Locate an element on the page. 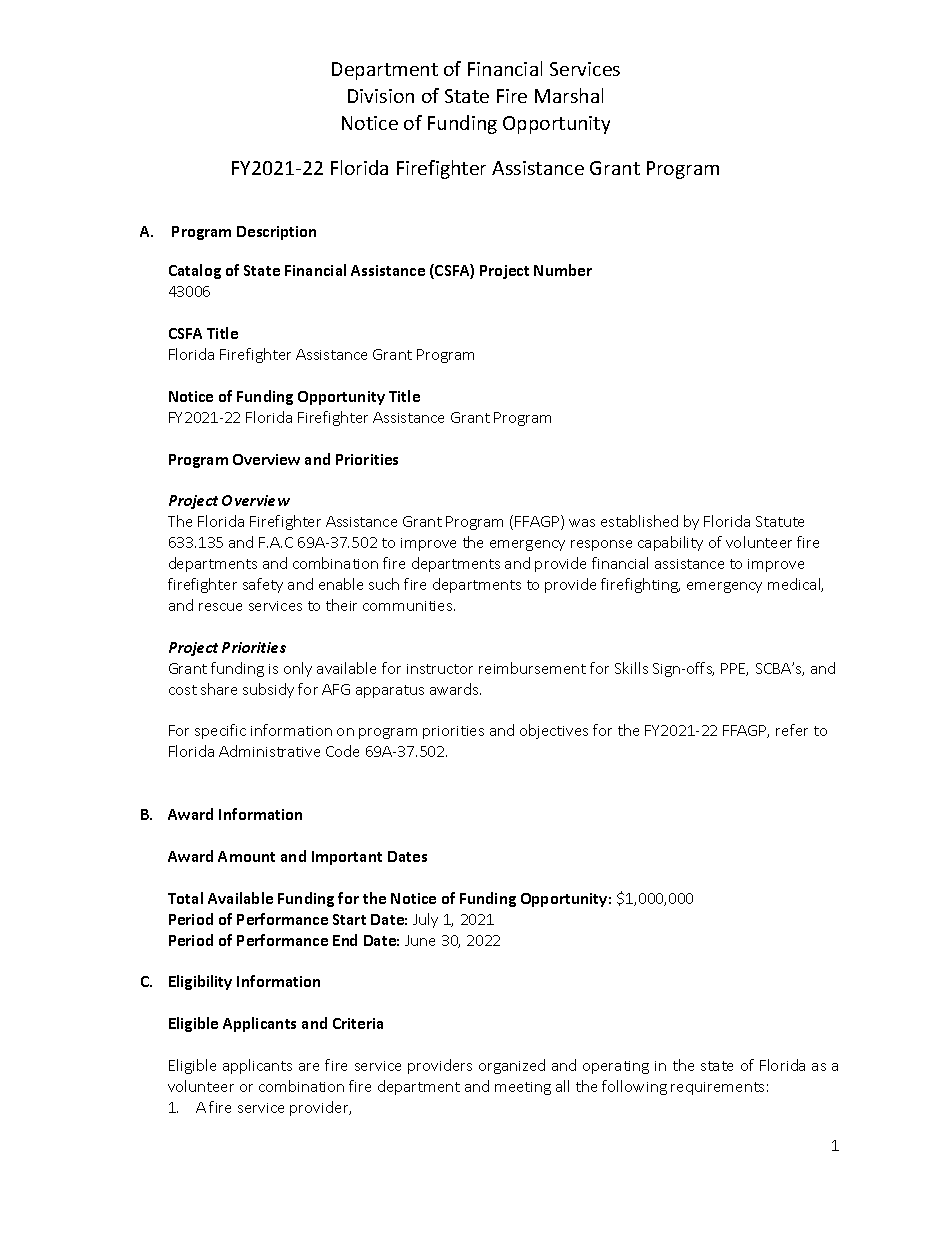 The height and width of the image is (1233, 952). Number is located at coordinates (563, 270).
